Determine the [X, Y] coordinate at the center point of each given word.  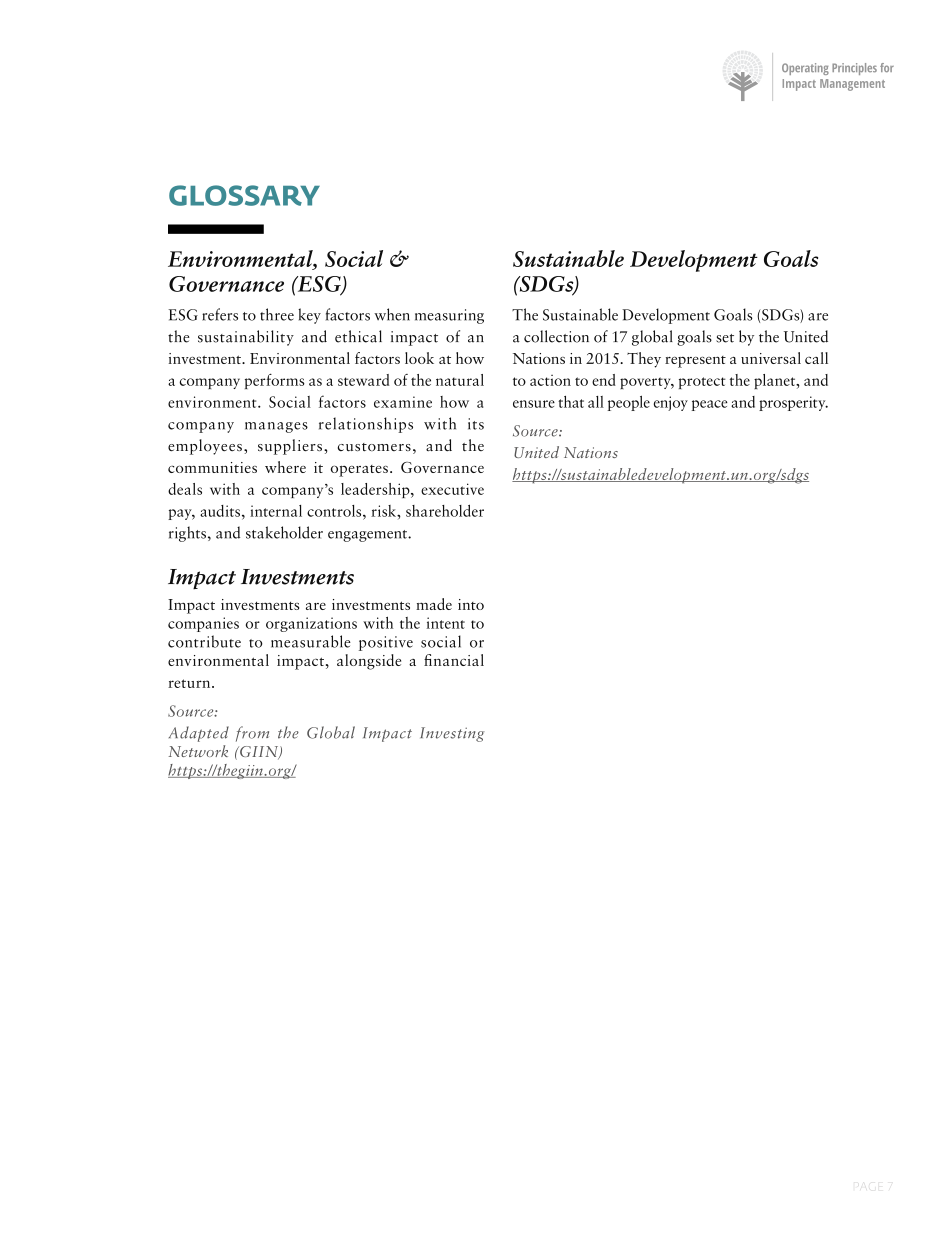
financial [454, 660]
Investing [452, 734]
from [252, 734]
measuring [449, 316]
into [471, 604]
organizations [311, 624]
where [285, 467]
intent [445, 623]
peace [709, 405]
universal [771, 358]
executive [452, 489]
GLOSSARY [244, 195]
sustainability [246, 338]
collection [556, 336]
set [725, 338]
